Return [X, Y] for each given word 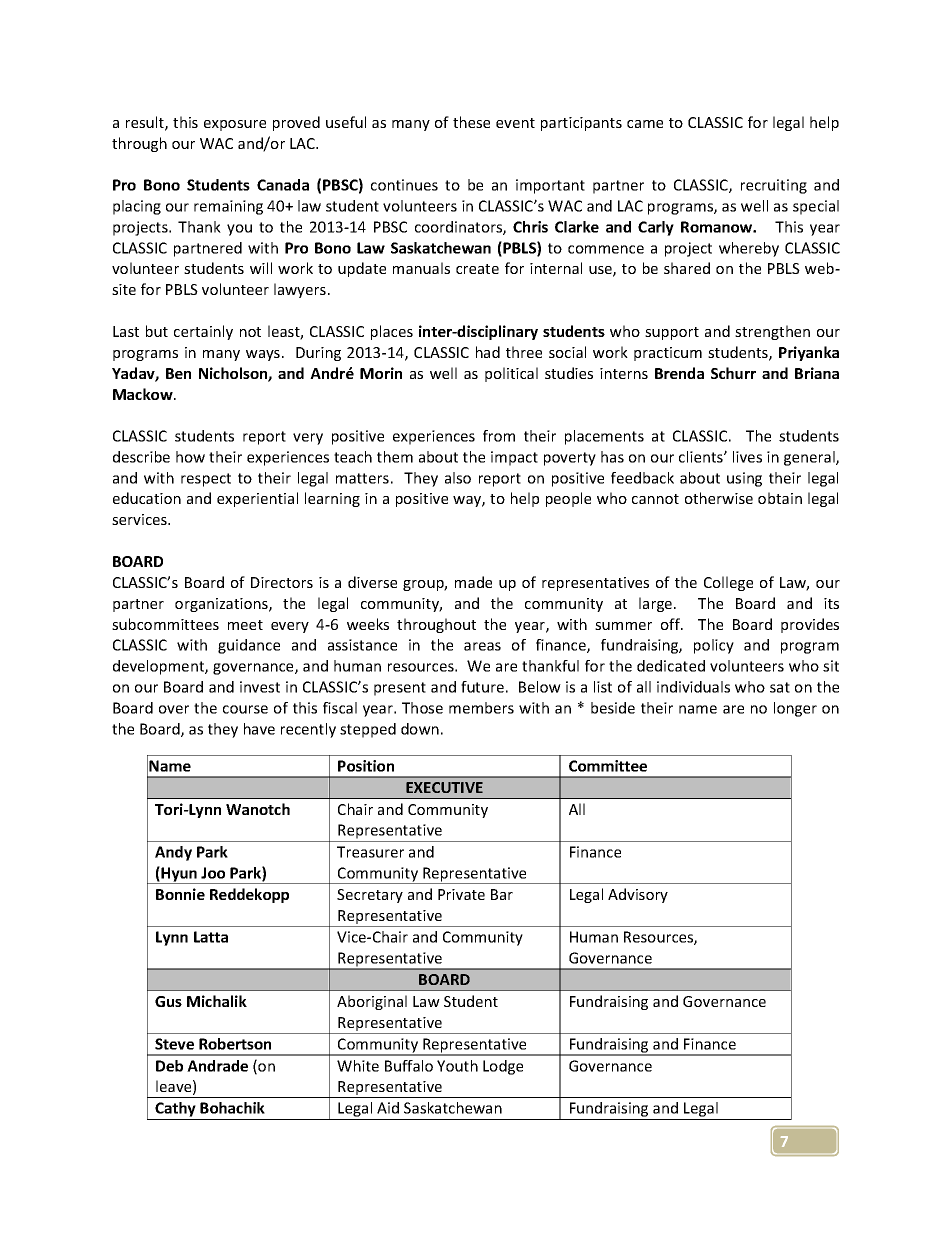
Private [461, 894]
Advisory [638, 895]
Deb [169, 1066]
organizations [222, 605]
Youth [457, 1066]
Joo [213, 873]
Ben [178, 373]
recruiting [774, 186]
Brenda [679, 373]
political [511, 374]
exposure [235, 125]
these [471, 122]
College [728, 583]
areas [482, 646]
